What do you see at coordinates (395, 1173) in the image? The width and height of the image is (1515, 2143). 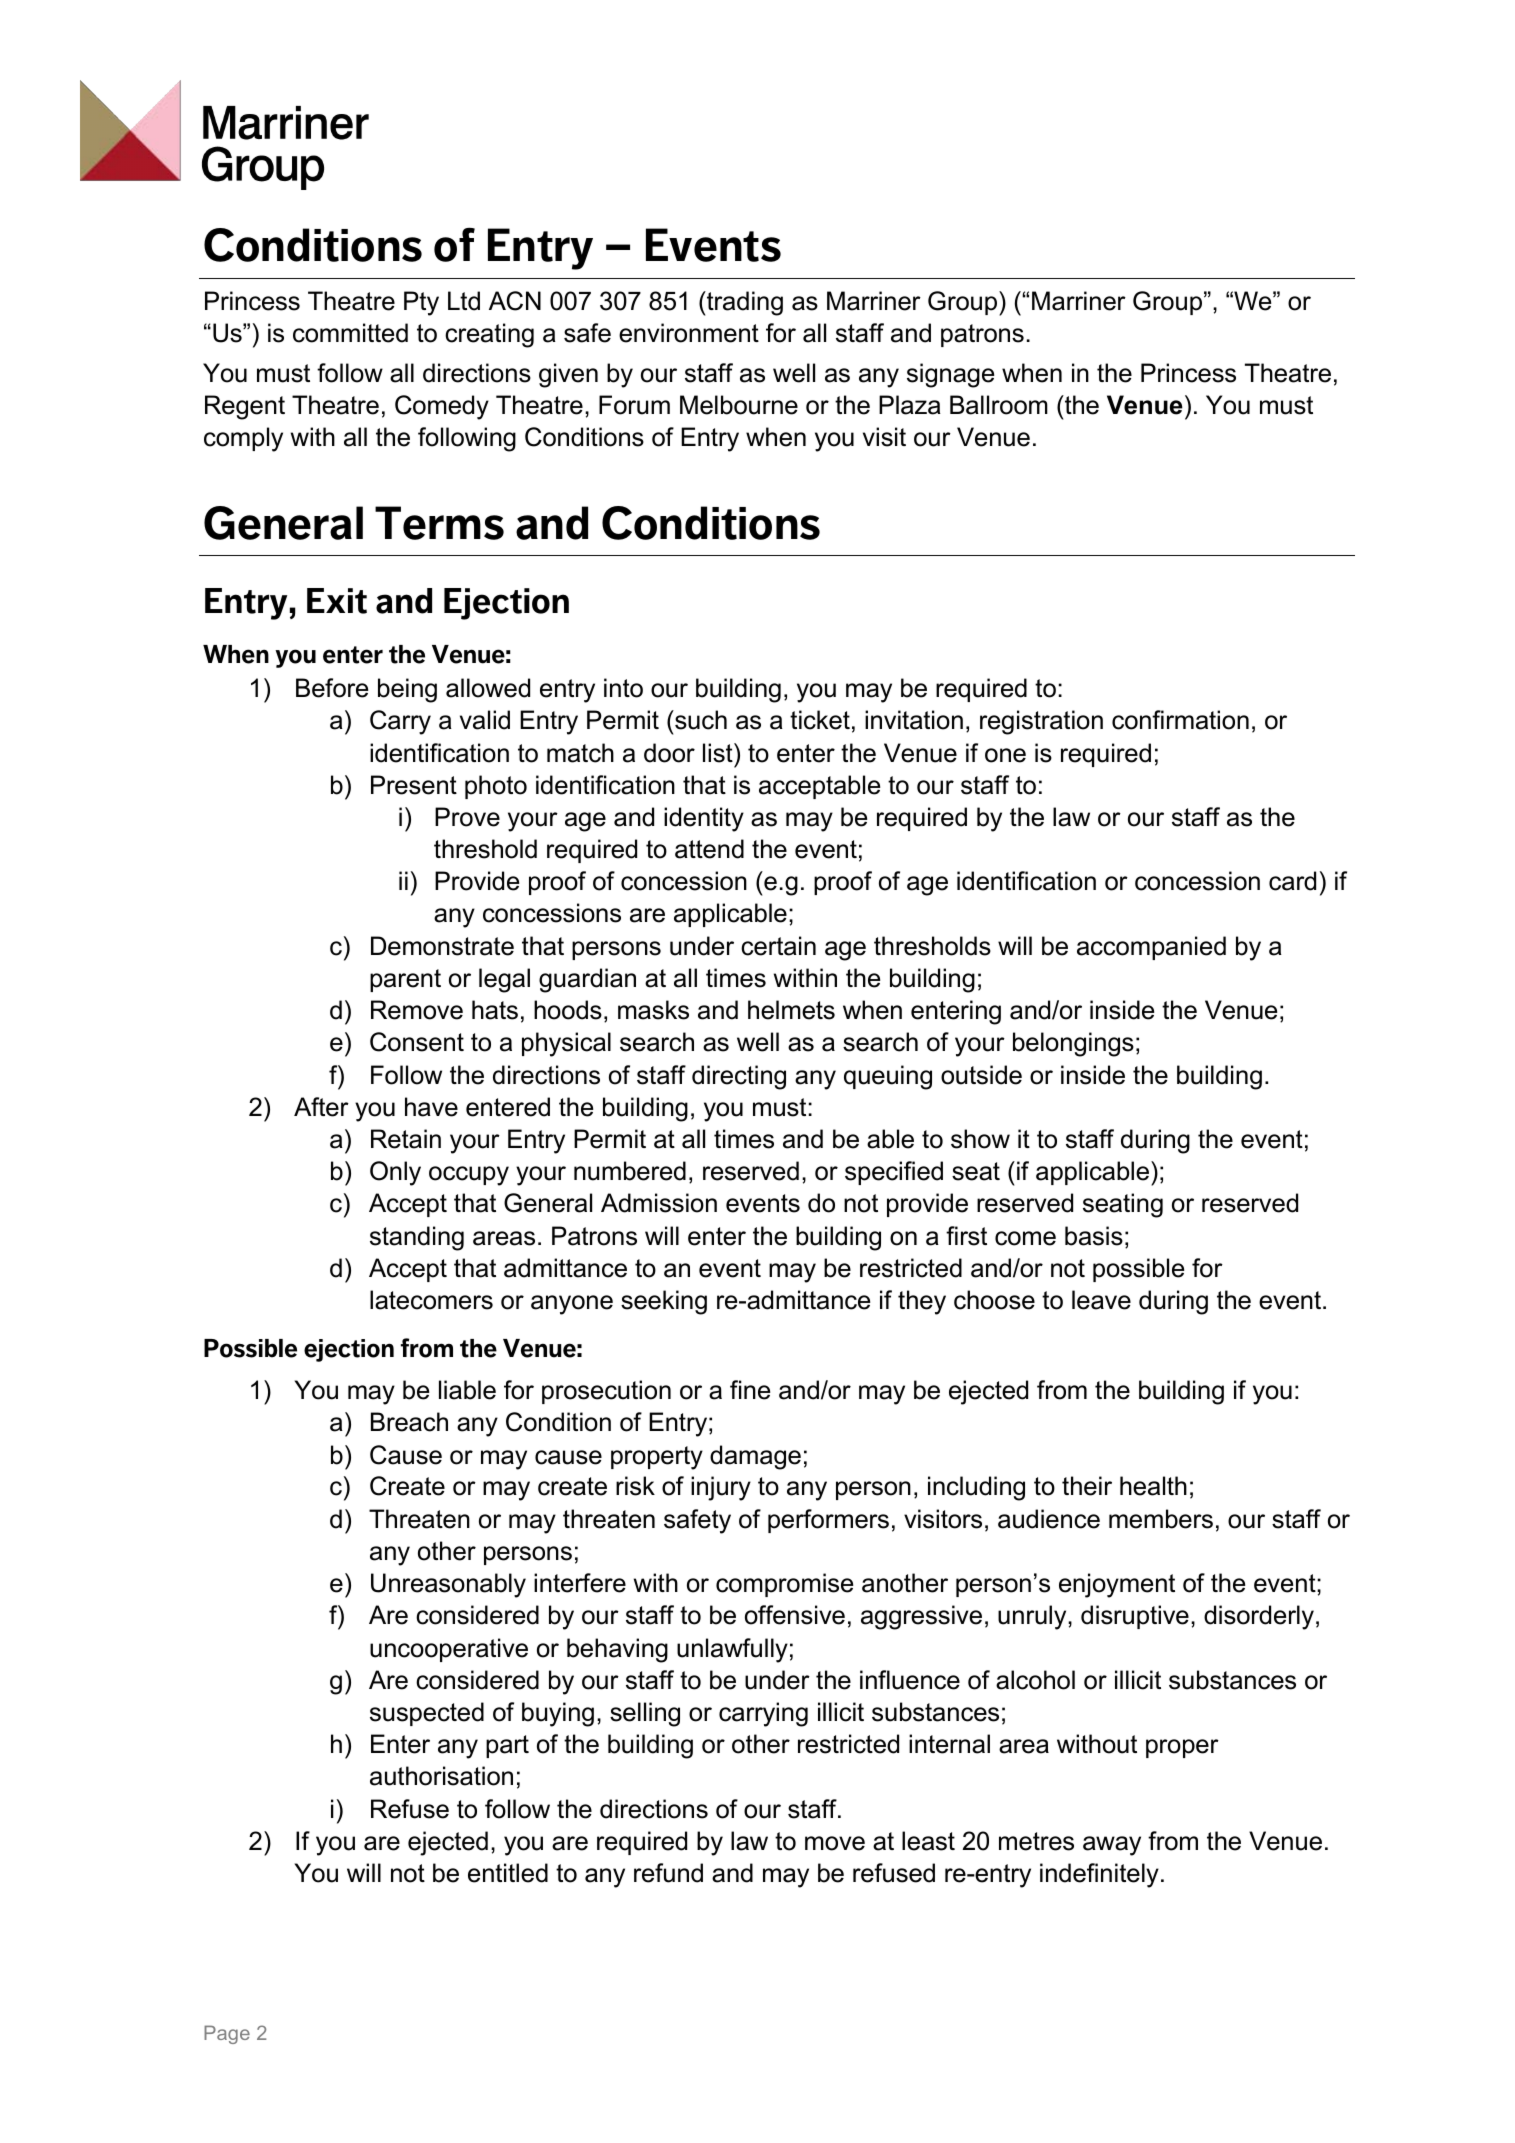 I see `Only` at bounding box center [395, 1173].
